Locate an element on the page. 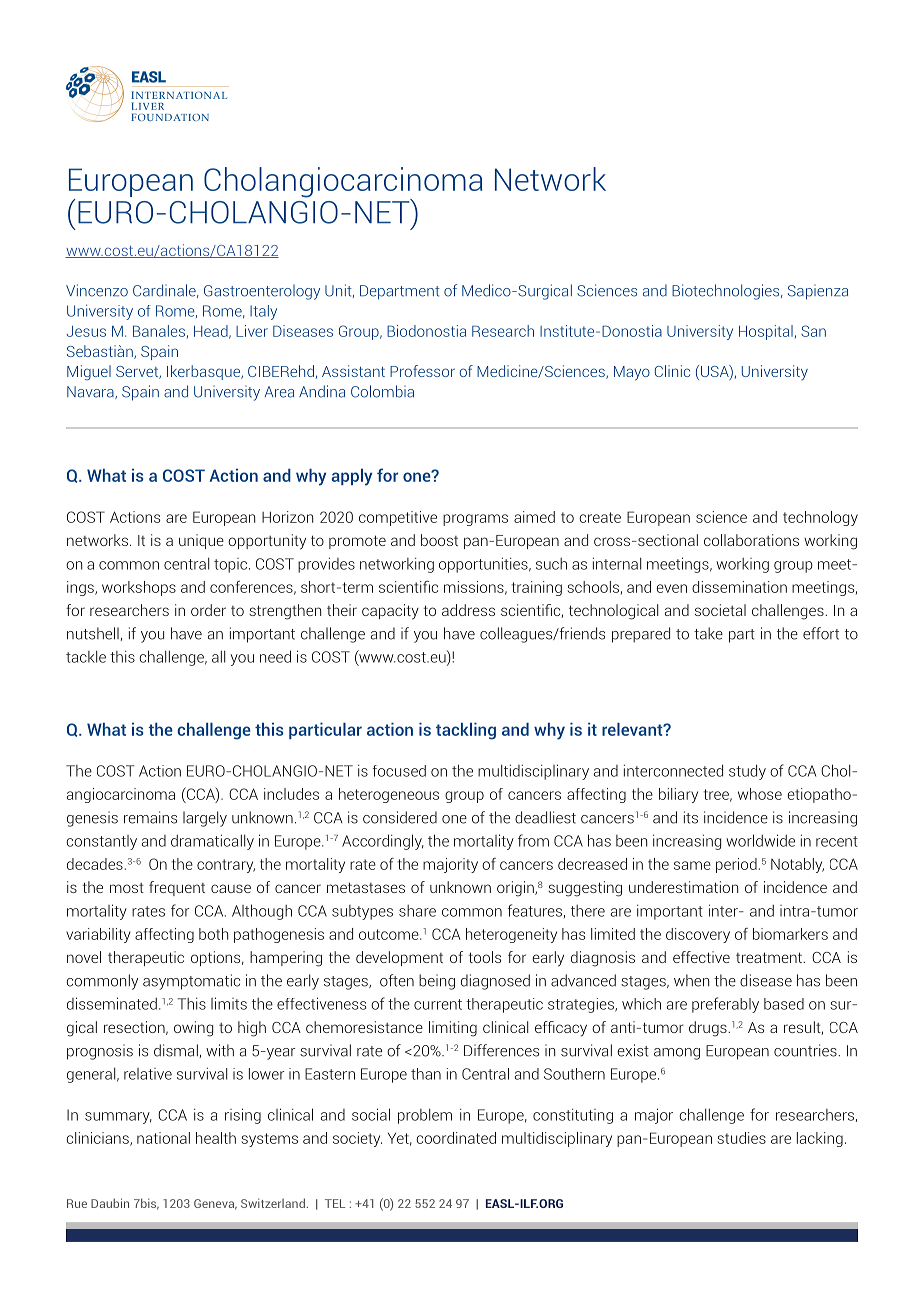 Image resolution: width=924 pixels, height=1308 pixels. study is located at coordinates (747, 772).
